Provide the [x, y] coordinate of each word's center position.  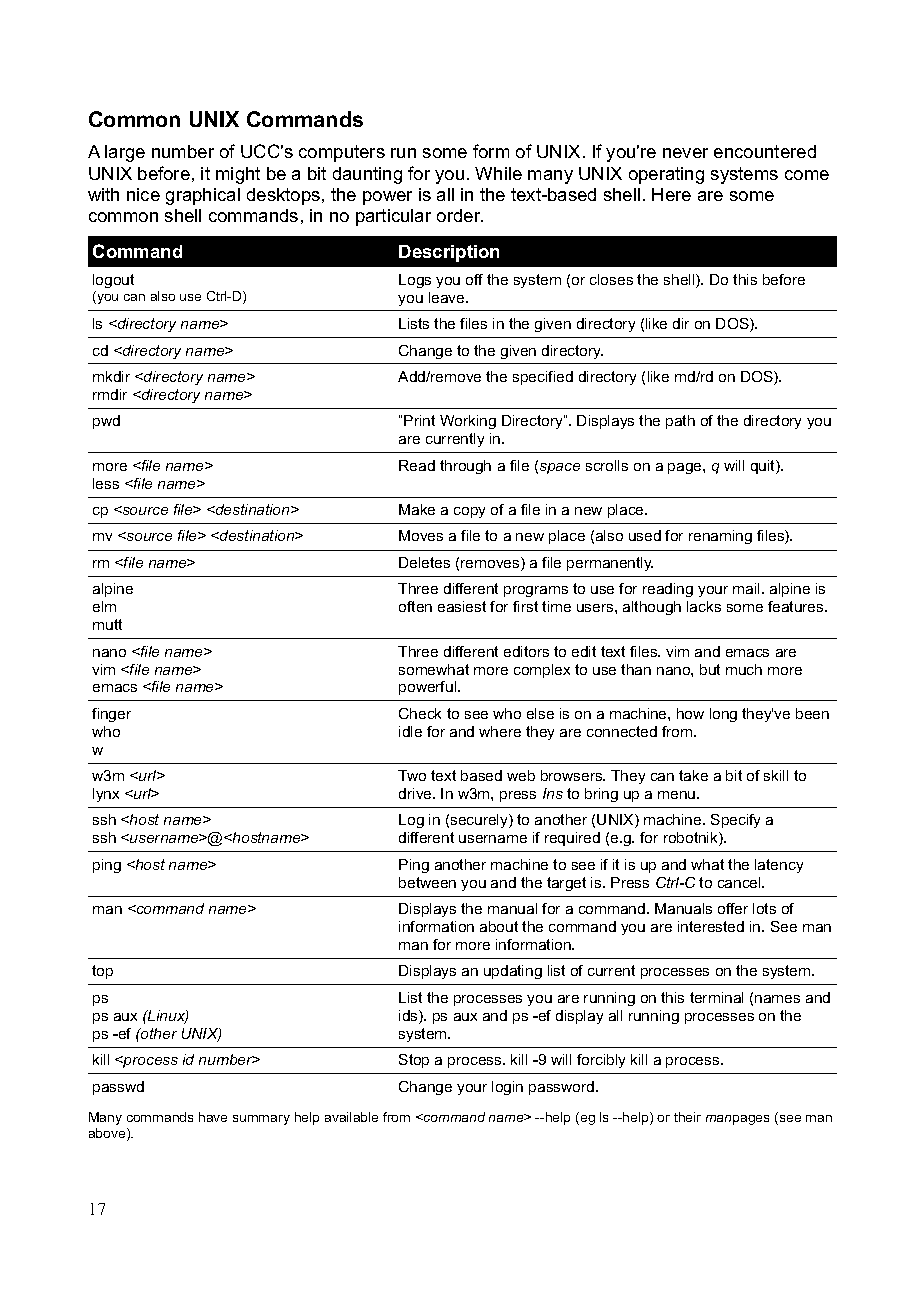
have [213, 1117]
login [507, 1088]
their [687, 1117]
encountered [765, 151]
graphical [203, 196]
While [498, 173]
